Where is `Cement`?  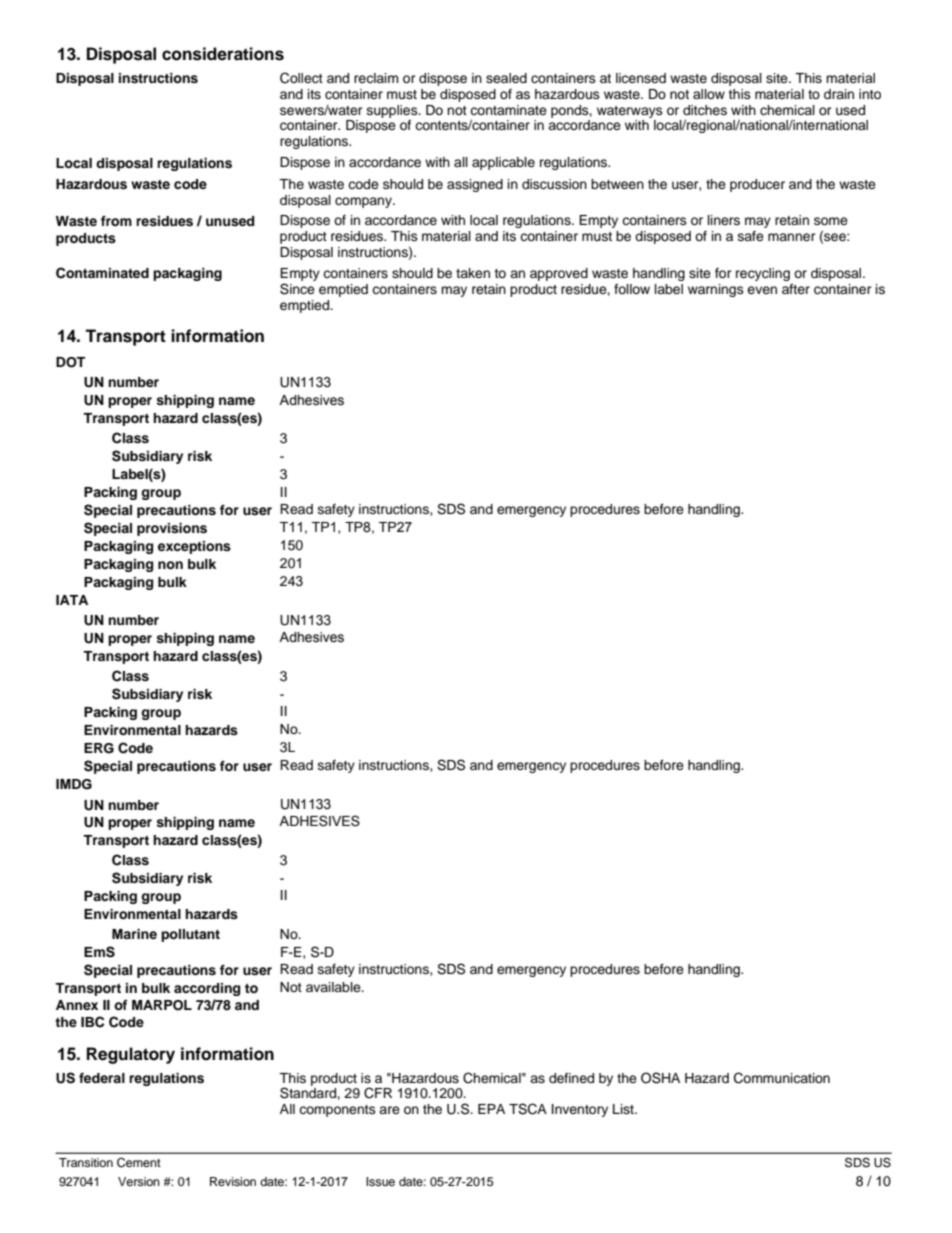 Cement is located at coordinates (139, 1163).
